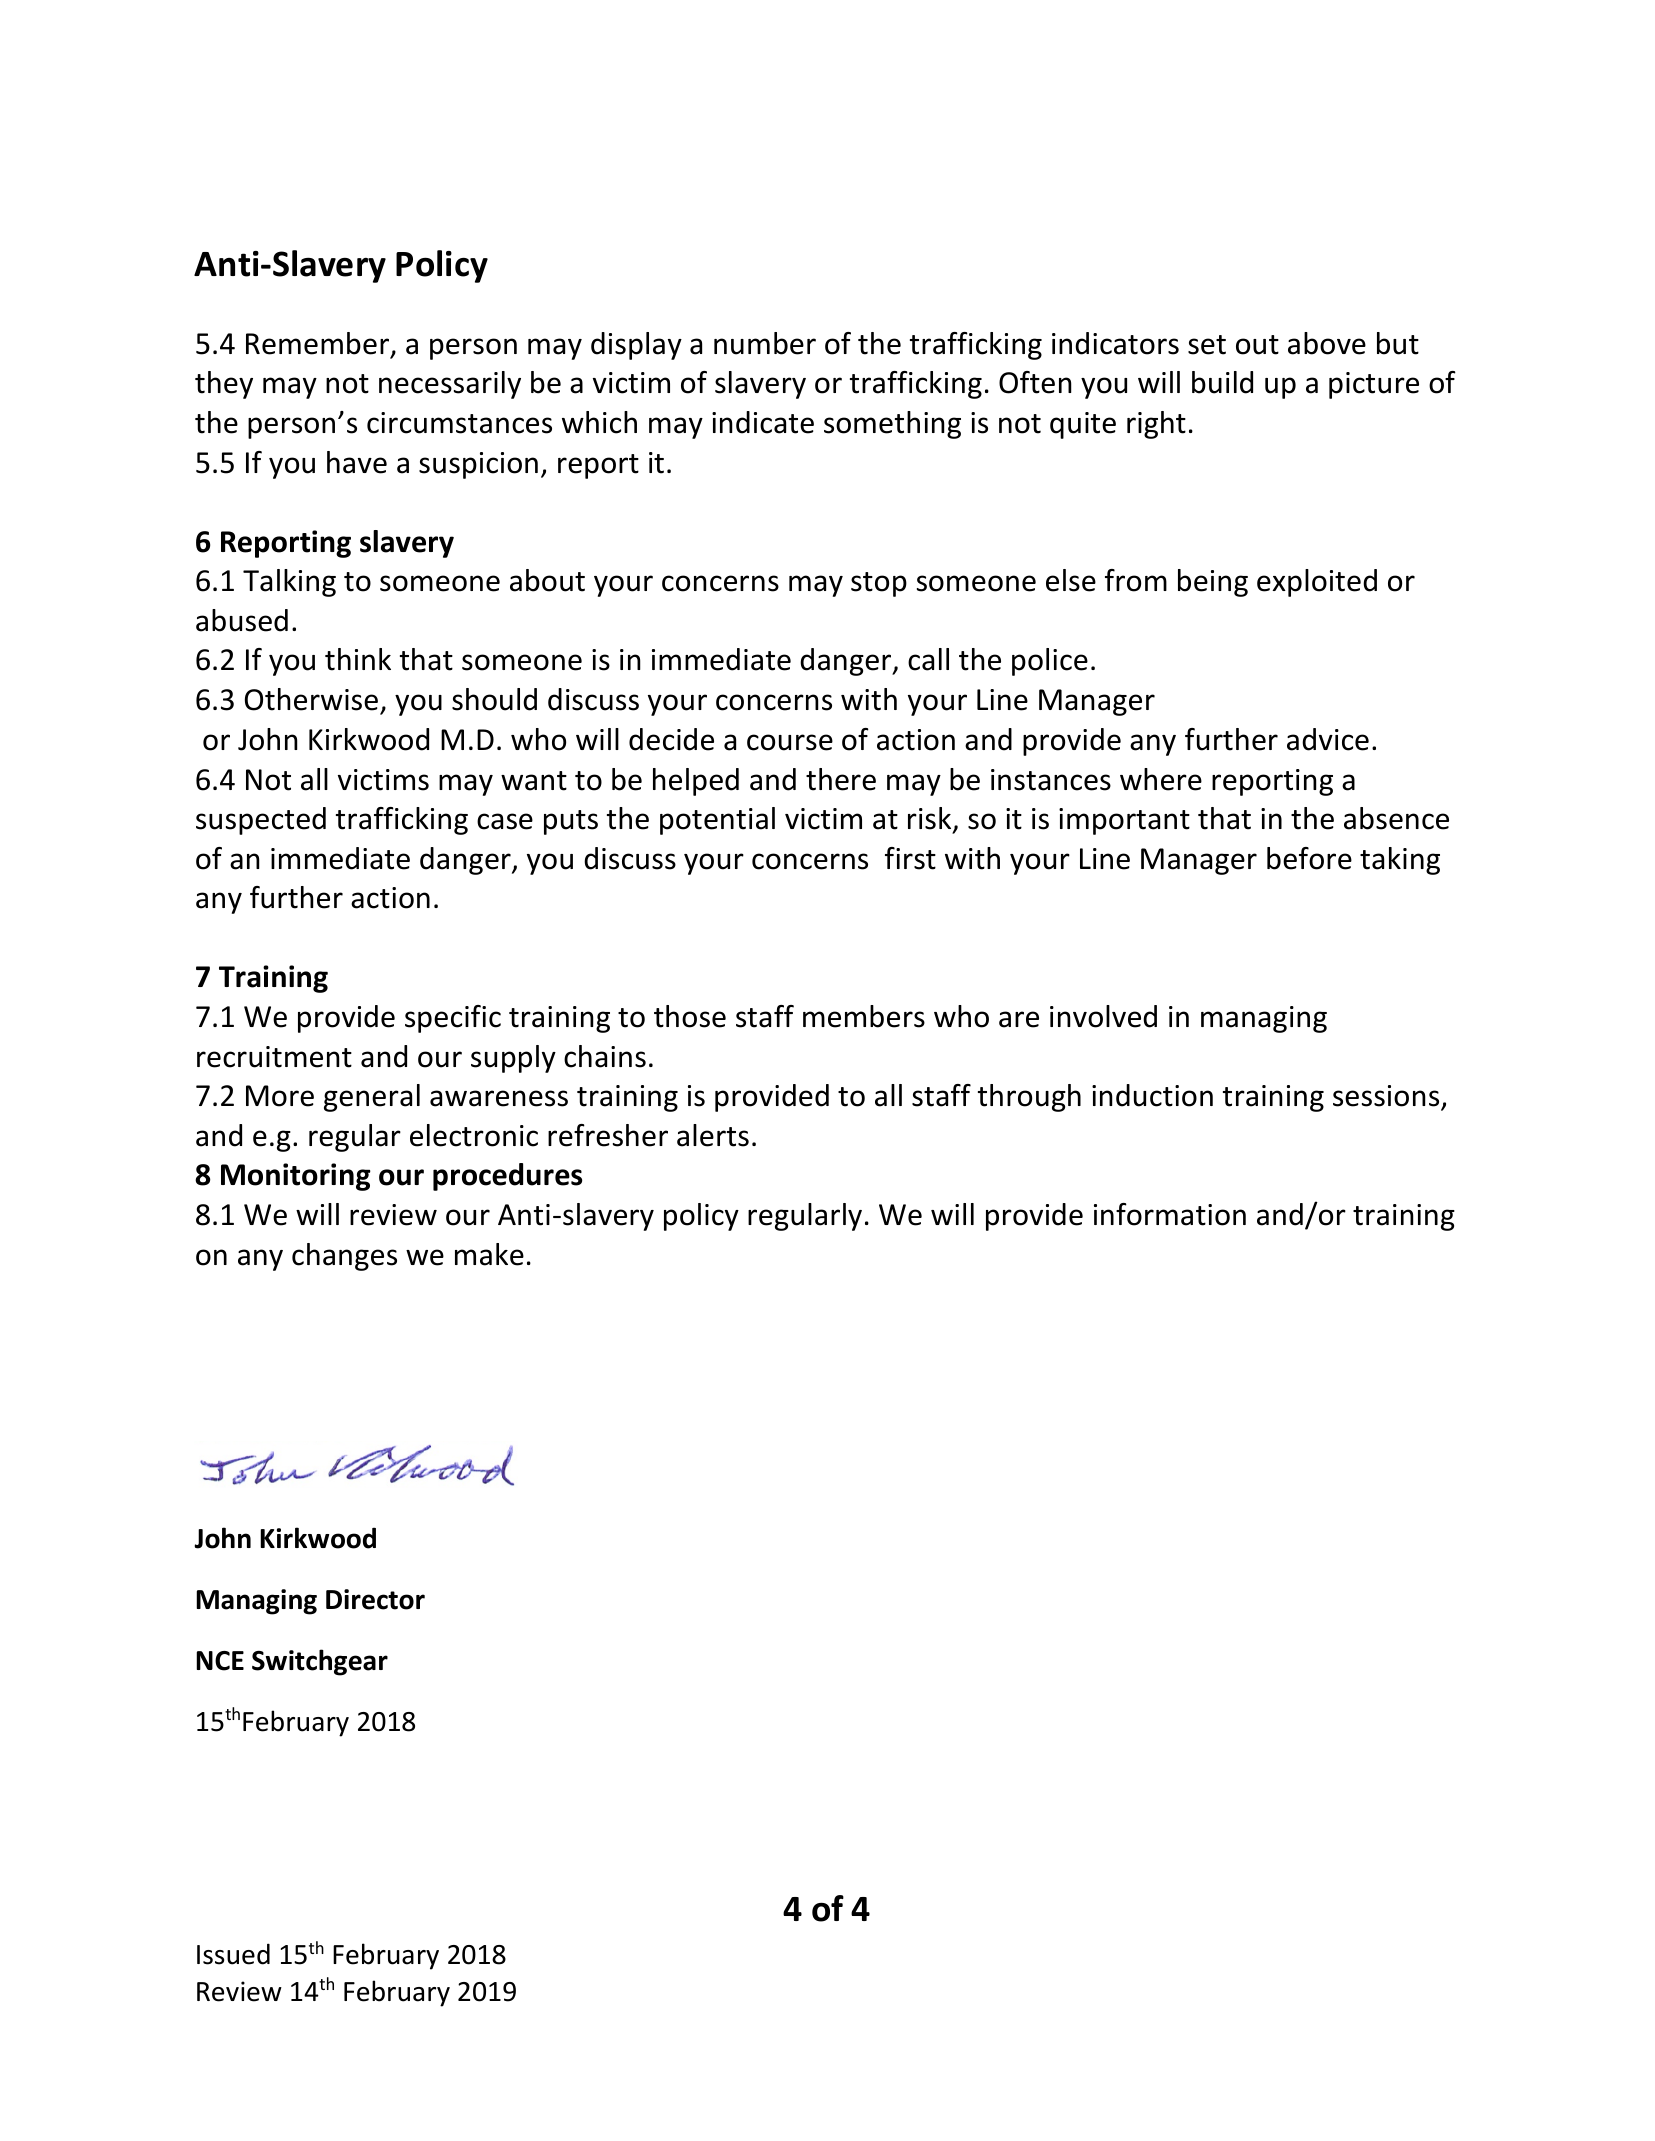 The image size is (1655, 2141). Describe the element at coordinates (841, 779) in the screenshot. I see `there` at that location.
